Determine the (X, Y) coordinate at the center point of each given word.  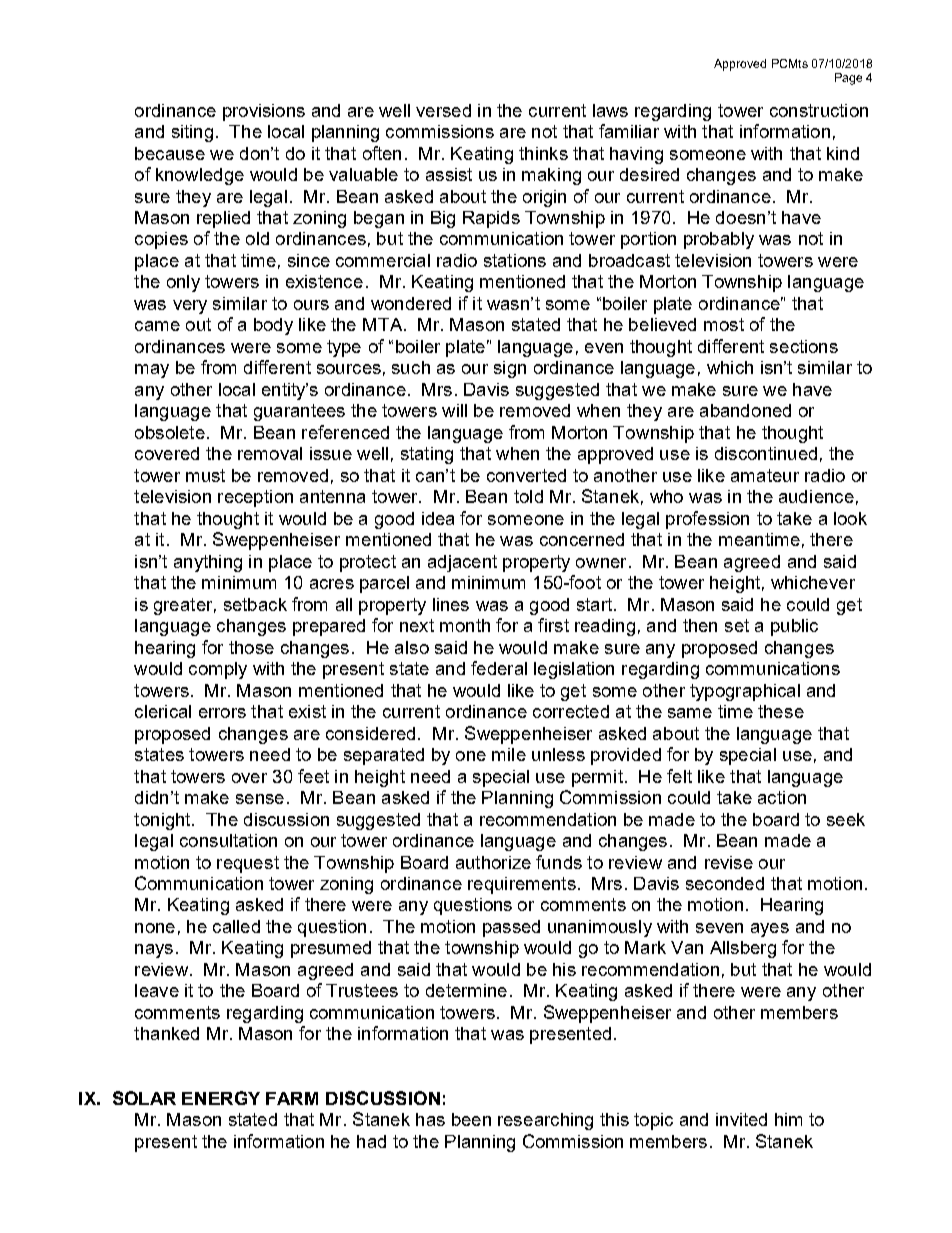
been (471, 1119)
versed (443, 110)
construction (819, 110)
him (788, 1119)
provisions (264, 112)
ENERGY (221, 1098)
